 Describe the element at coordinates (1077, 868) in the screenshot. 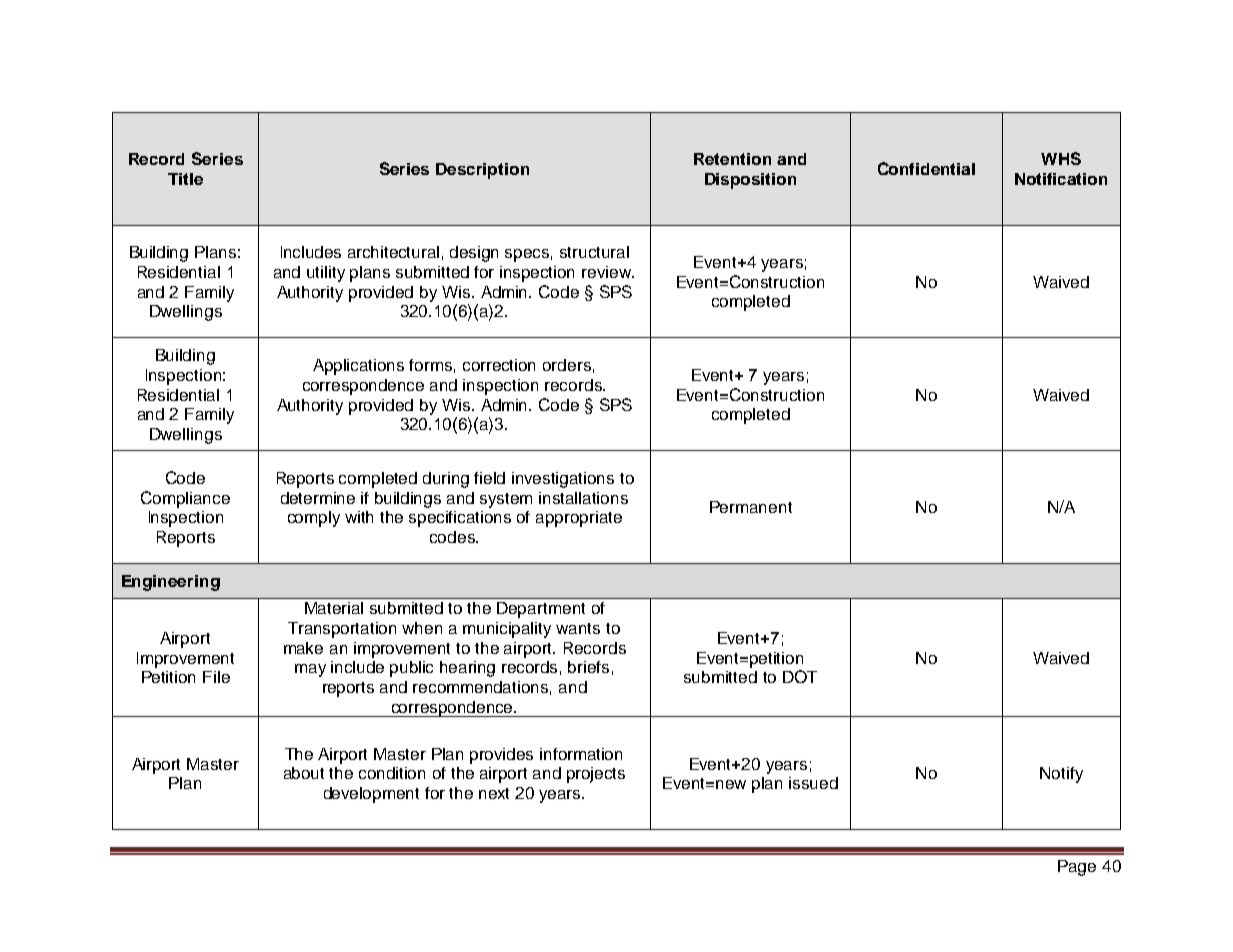

I see `Page` at that location.
